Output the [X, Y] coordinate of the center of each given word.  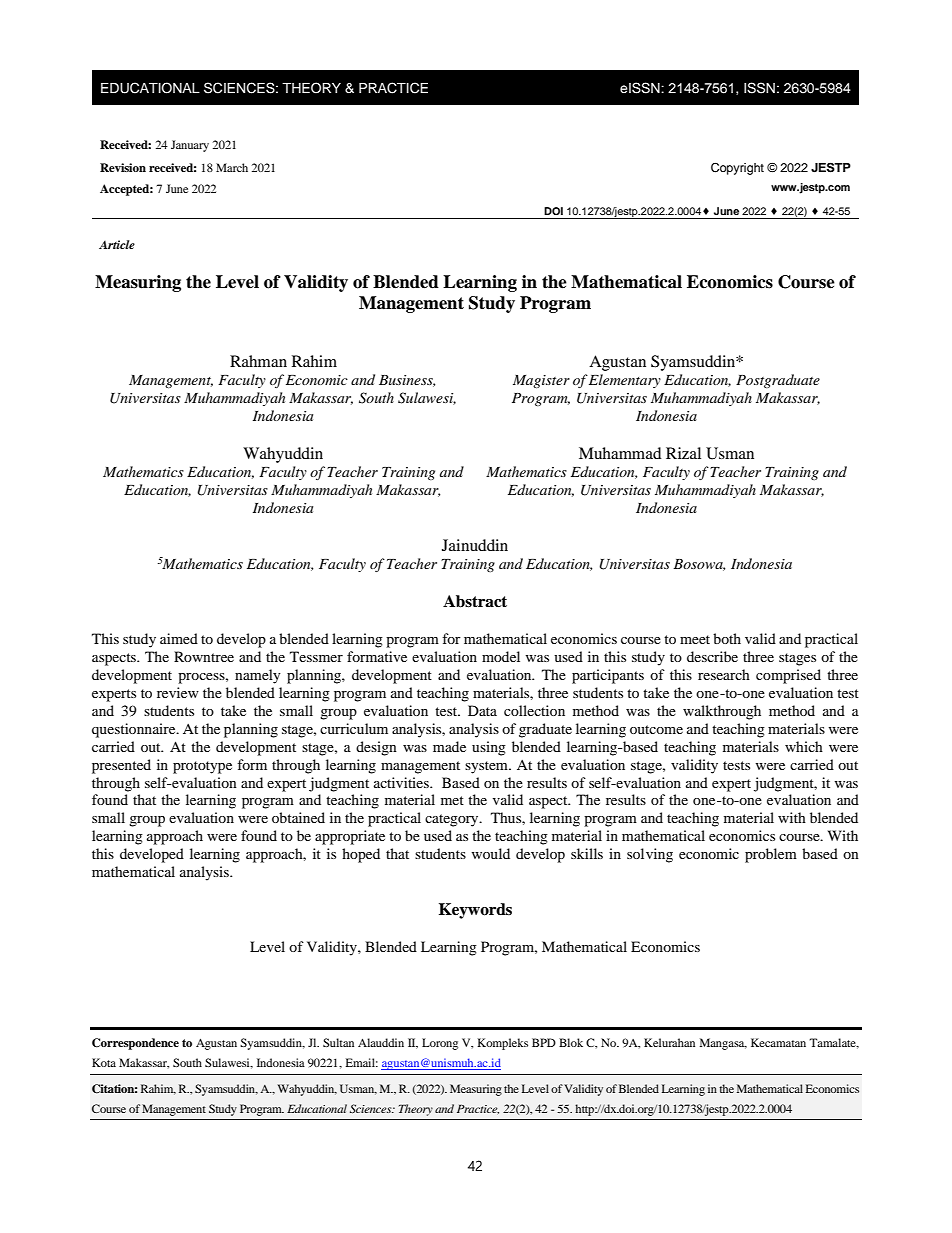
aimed [179, 638]
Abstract [475, 601]
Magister [541, 381]
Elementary [625, 381]
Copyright [737, 169]
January [190, 146]
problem [771, 855]
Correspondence [135, 1044]
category [453, 820]
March [232, 167]
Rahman [258, 361]
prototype [202, 767]
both [727, 638]
